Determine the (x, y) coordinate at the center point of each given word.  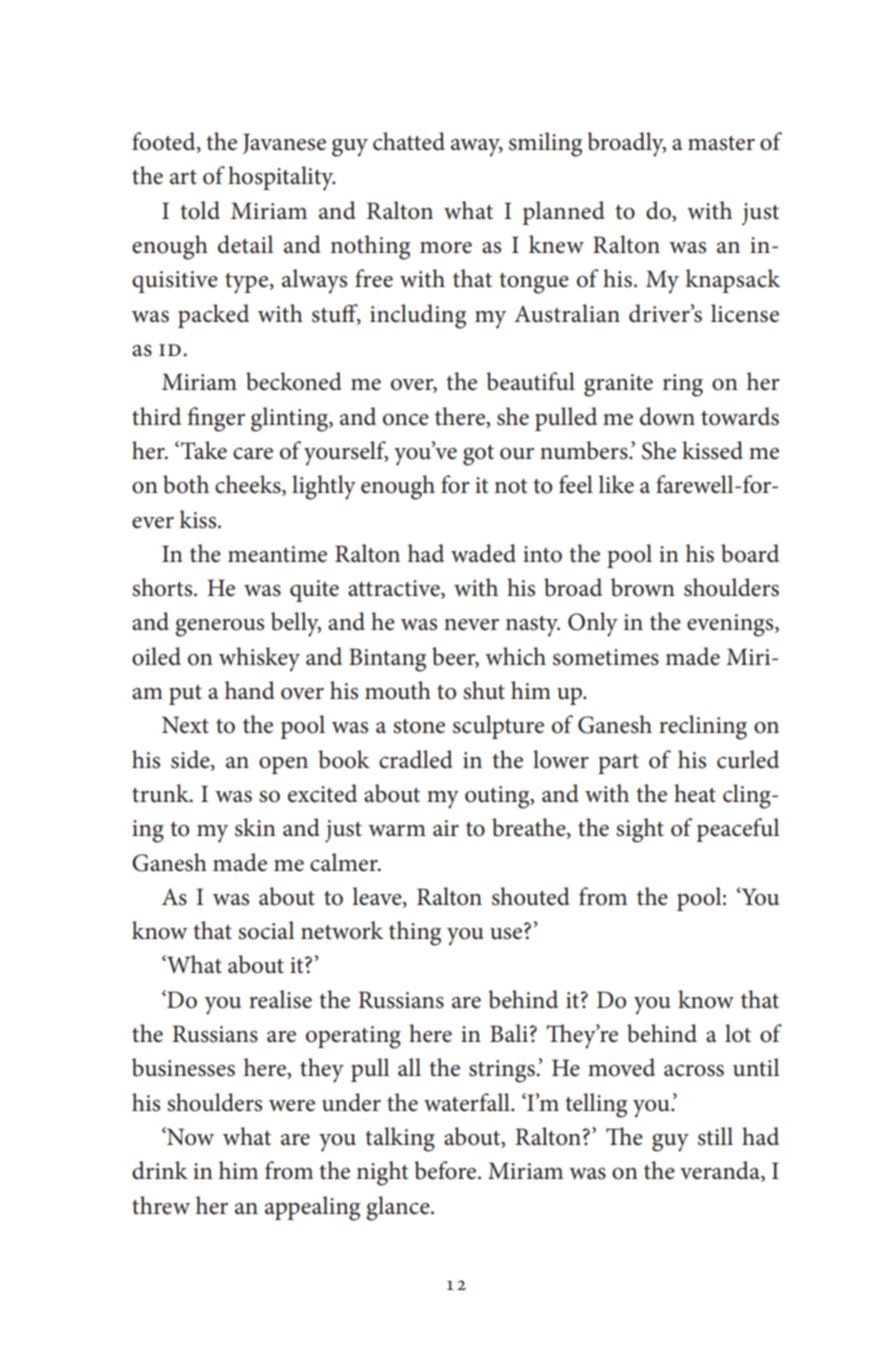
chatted (409, 141)
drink (160, 1170)
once (406, 420)
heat (695, 793)
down (667, 416)
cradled (416, 759)
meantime (277, 554)
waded (483, 553)
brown (643, 587)
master (721, 143)
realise (280, 999)
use (506, 934)
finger (216, 419)
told (200, 210)
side (191, 760)
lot (738, 1033)
